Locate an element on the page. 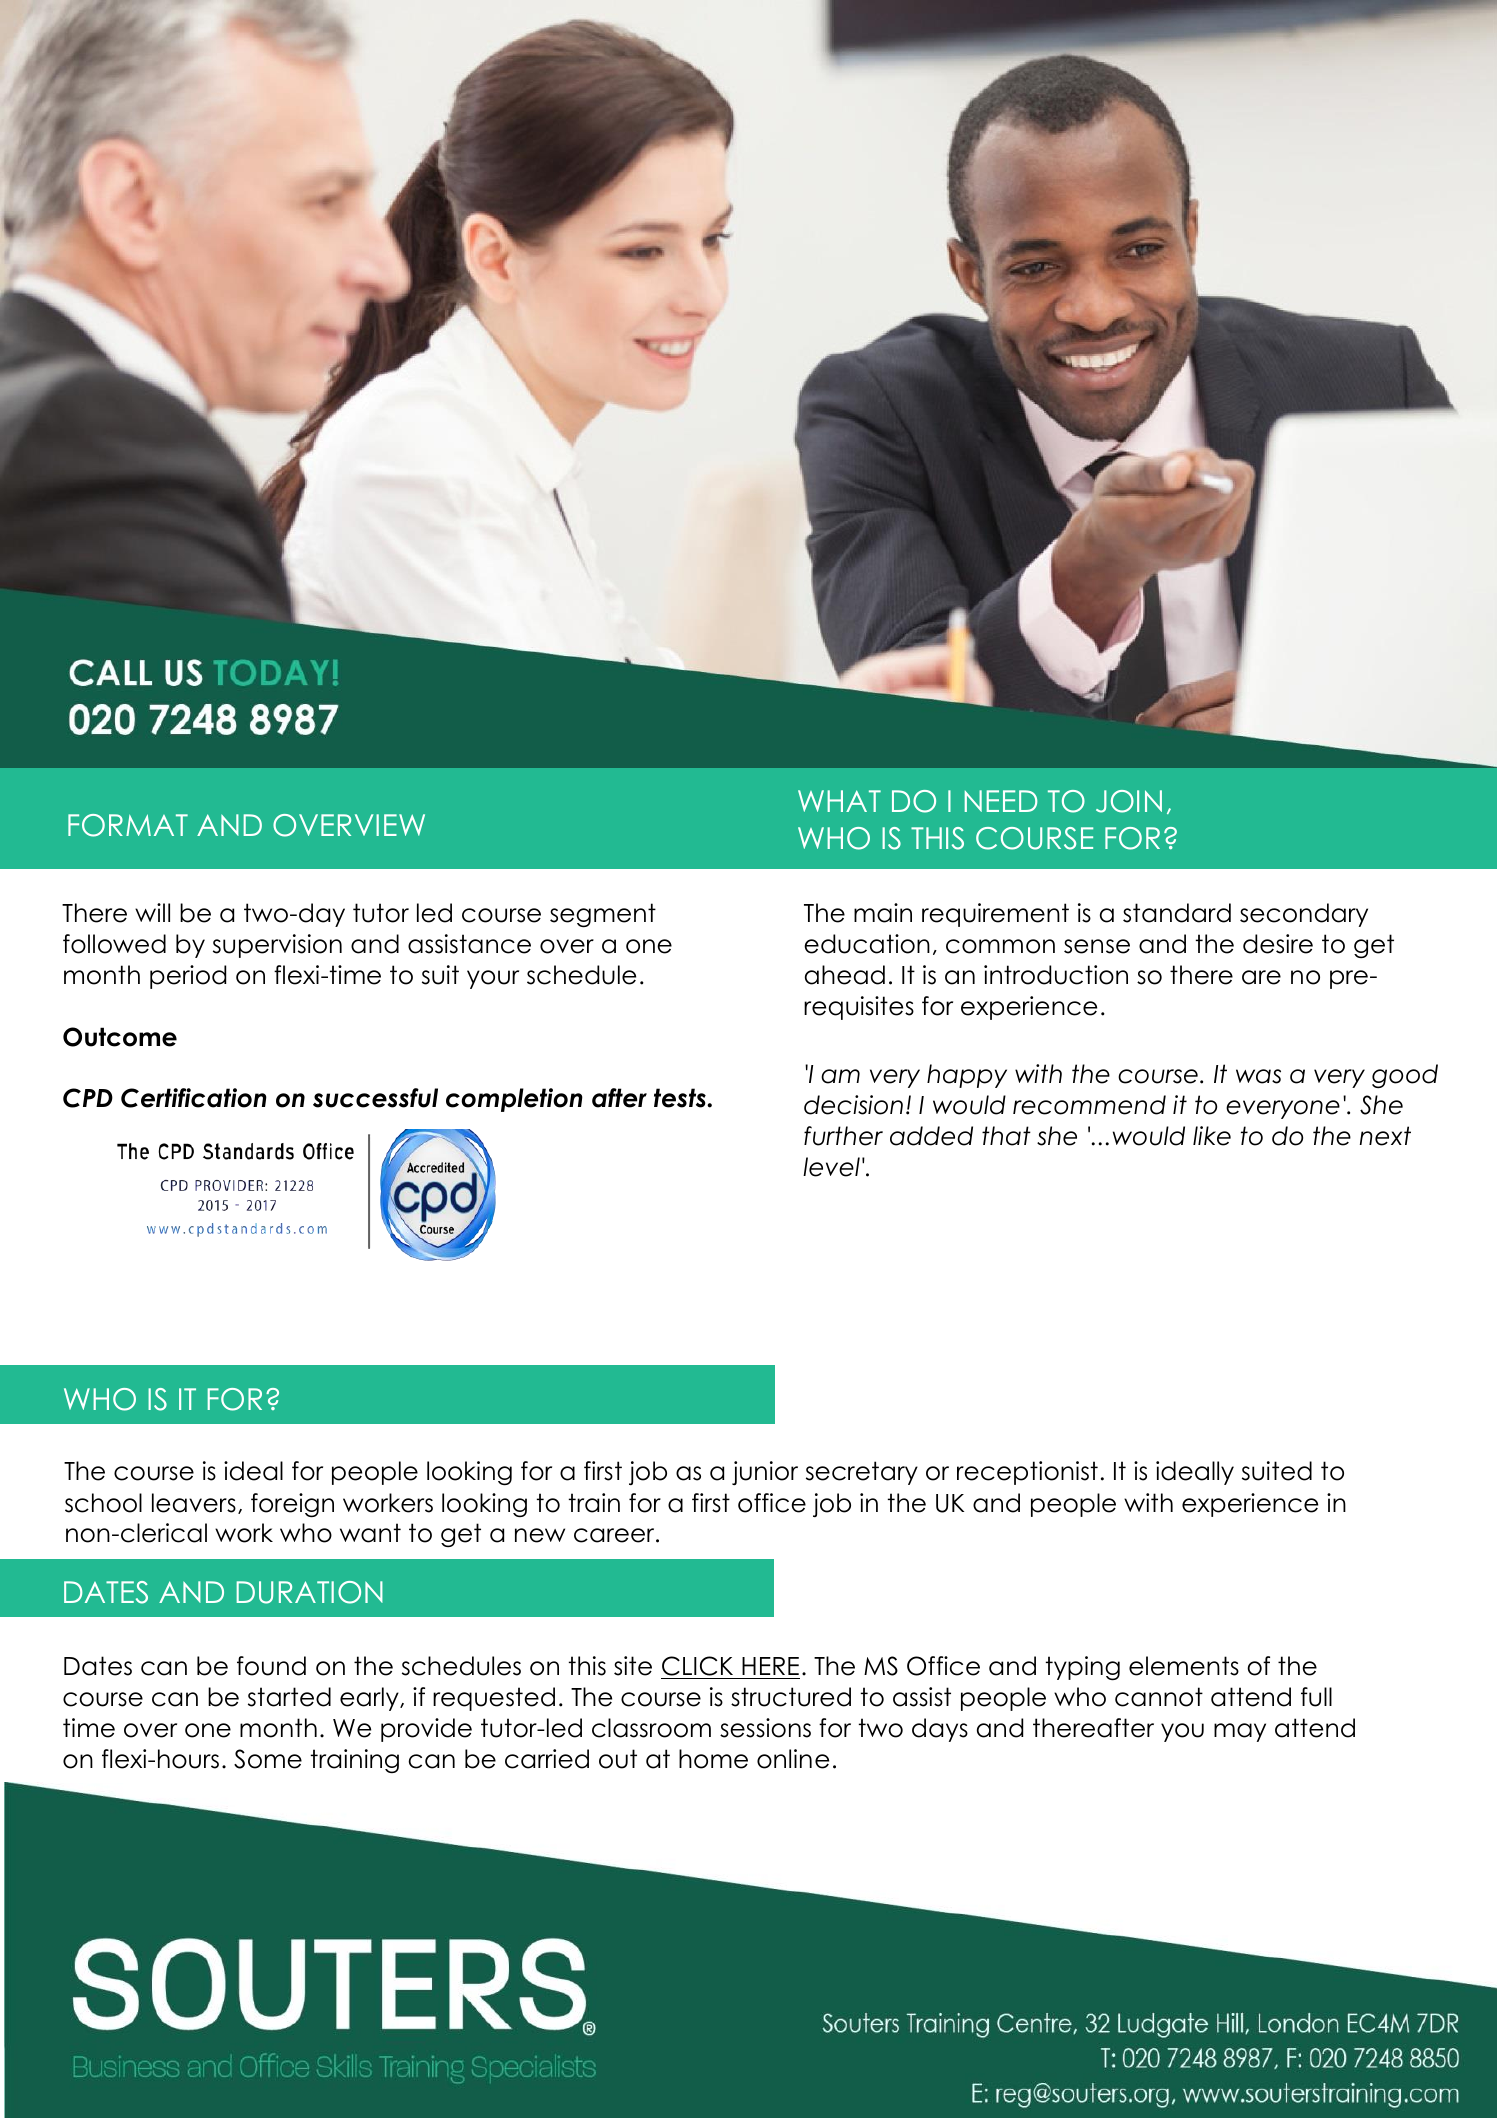  like is located at coordinates (1212, 1136).
